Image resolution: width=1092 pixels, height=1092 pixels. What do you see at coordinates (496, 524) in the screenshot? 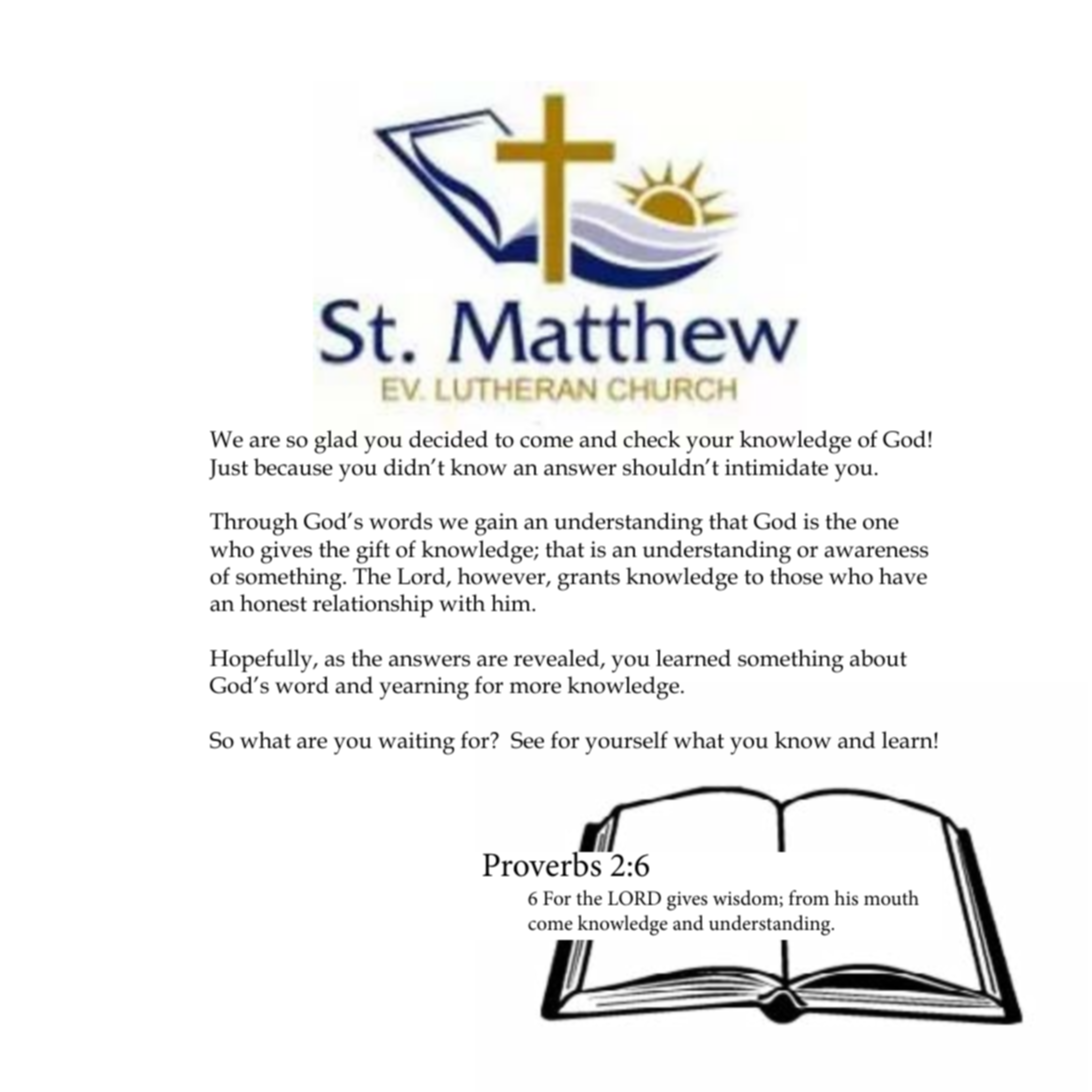
I see `gain` at bounding box center [496, 524].
